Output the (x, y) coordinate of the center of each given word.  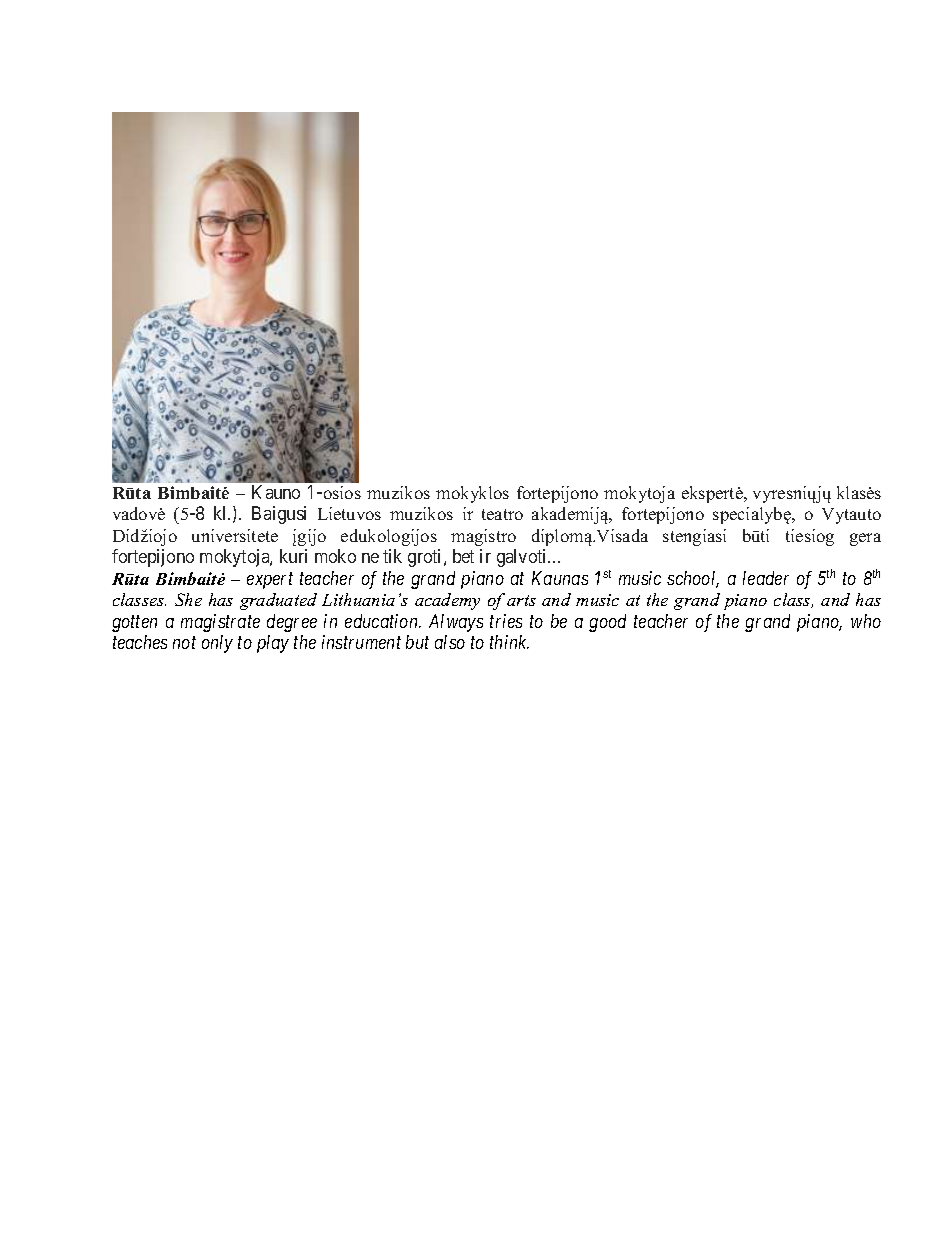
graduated (278, 601)
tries (506, 621)
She (188, 599)
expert (270, 581)
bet (463, 556)
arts (521, 600)
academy (447, 601)
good (607, 623)
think (509, 642)
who (866, 621)
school (693, 579)
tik (392, 556)
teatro (502, 514)
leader (766, 578)
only (217, 644)
